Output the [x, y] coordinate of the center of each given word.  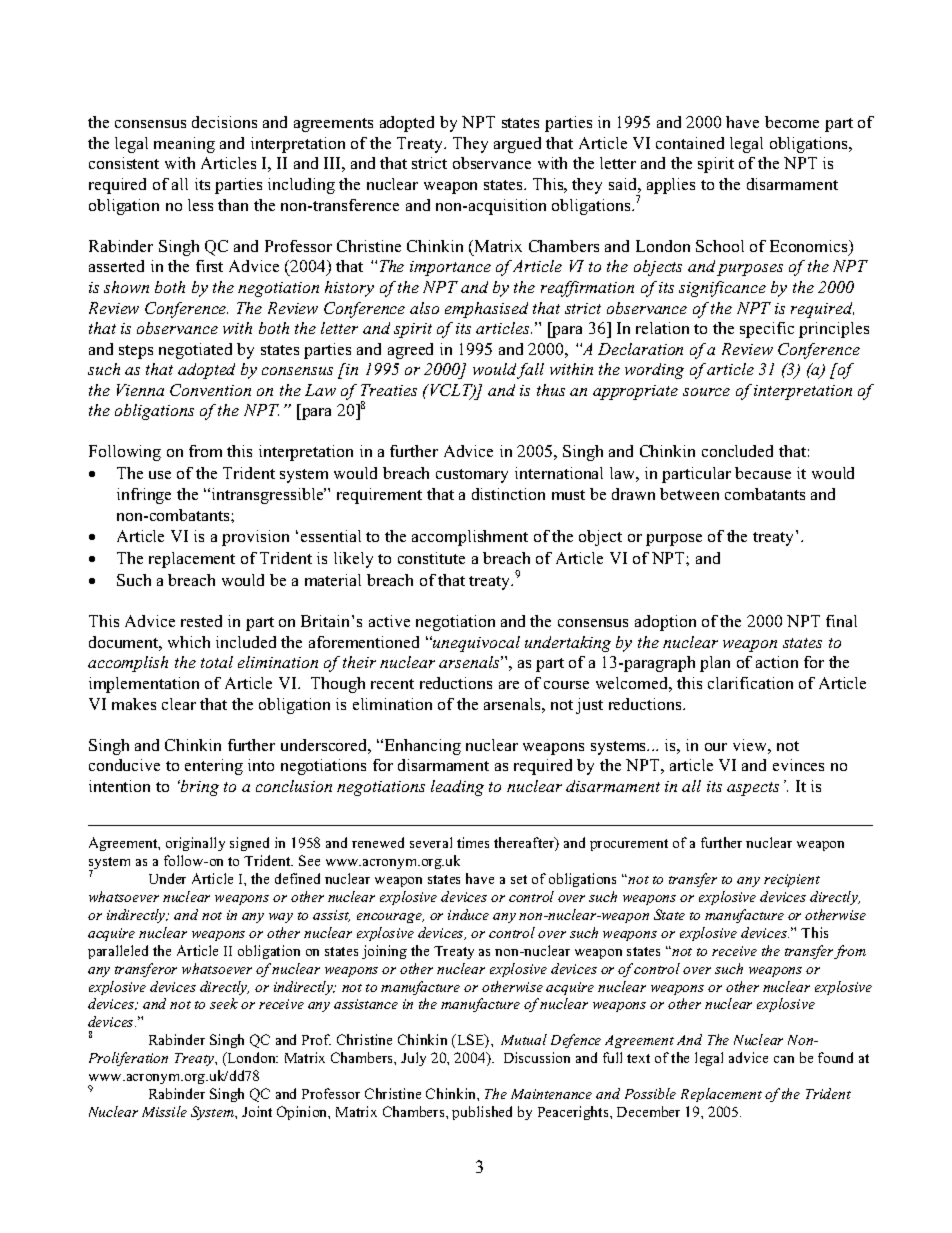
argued [517, 145]
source [706, 392]
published [482, 1113]
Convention [210, 390]
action [777, 662]
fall [530, 371]
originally [195, 844]
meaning [184, 145]
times [473, 842]
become [792, 122]
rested [201, 621]
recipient [792, 880]
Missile [164, 1111]
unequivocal [475, 644]
